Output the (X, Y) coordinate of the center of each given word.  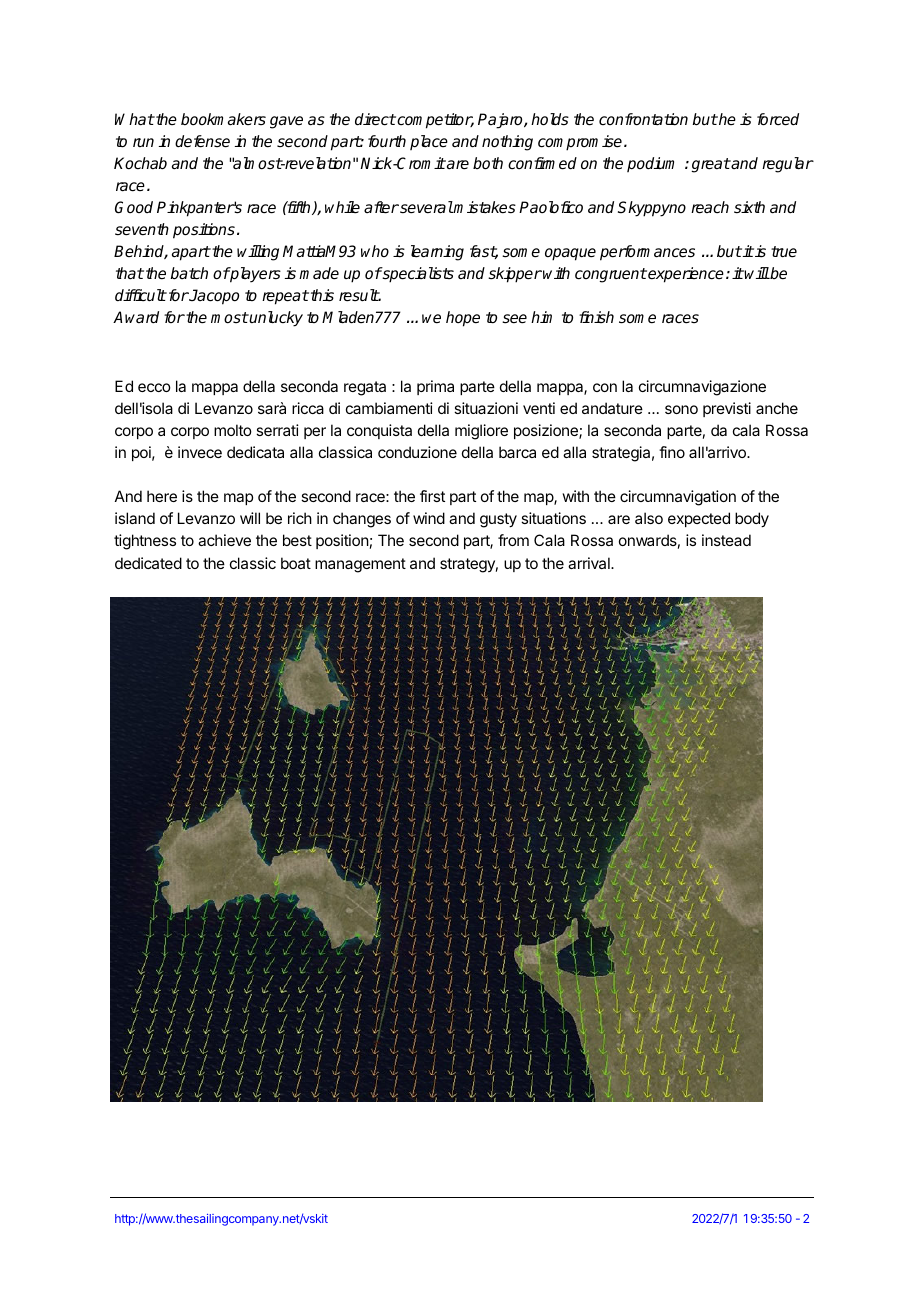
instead (726, 540)
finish (596, 317)
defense (202, 141)
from (513, 540)
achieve (224, 540)
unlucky (275, 319)
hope (463, 319)
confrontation (643, 119)
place (429, 142)
